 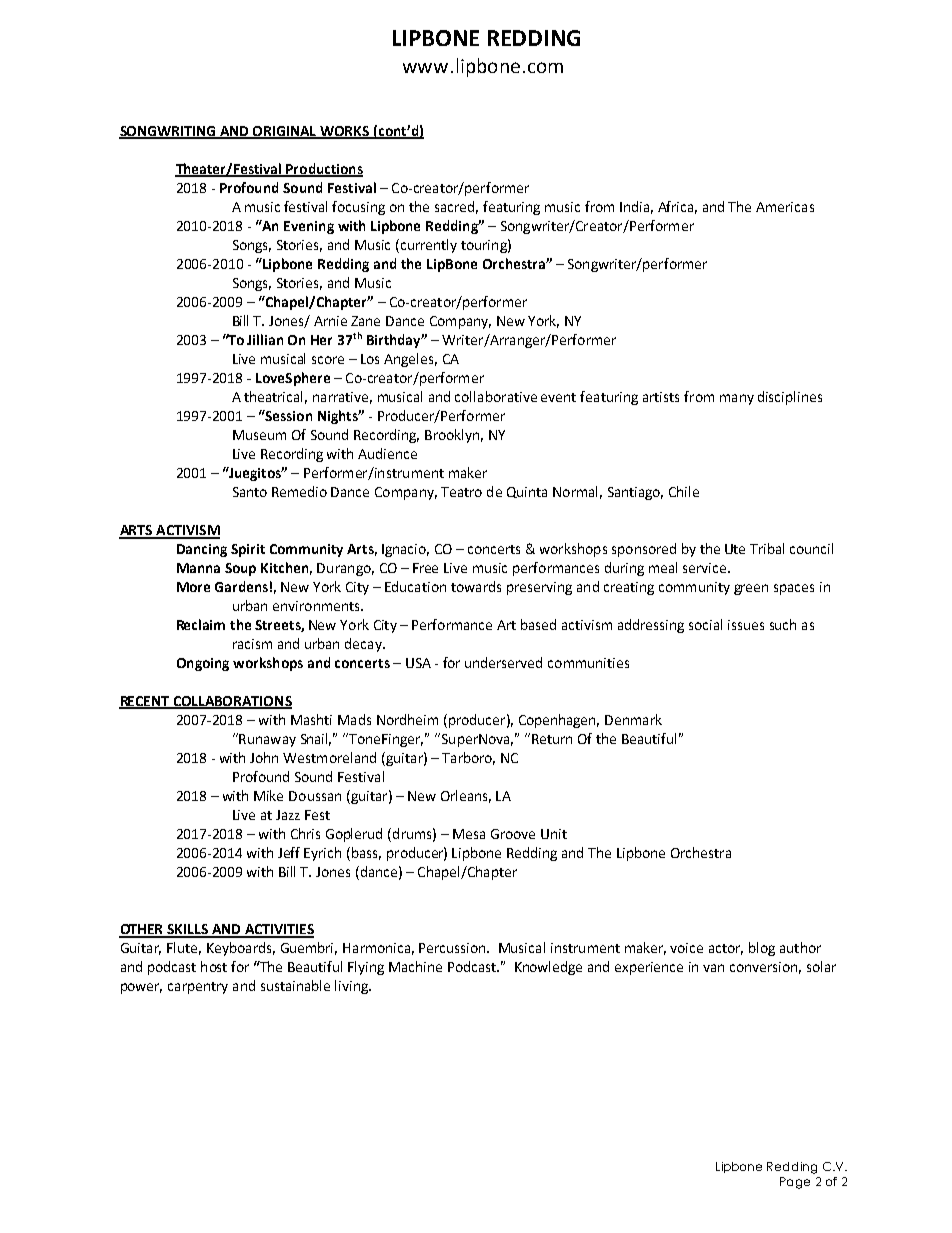 I want to click on Percussion, so click(x=453, y=948).
